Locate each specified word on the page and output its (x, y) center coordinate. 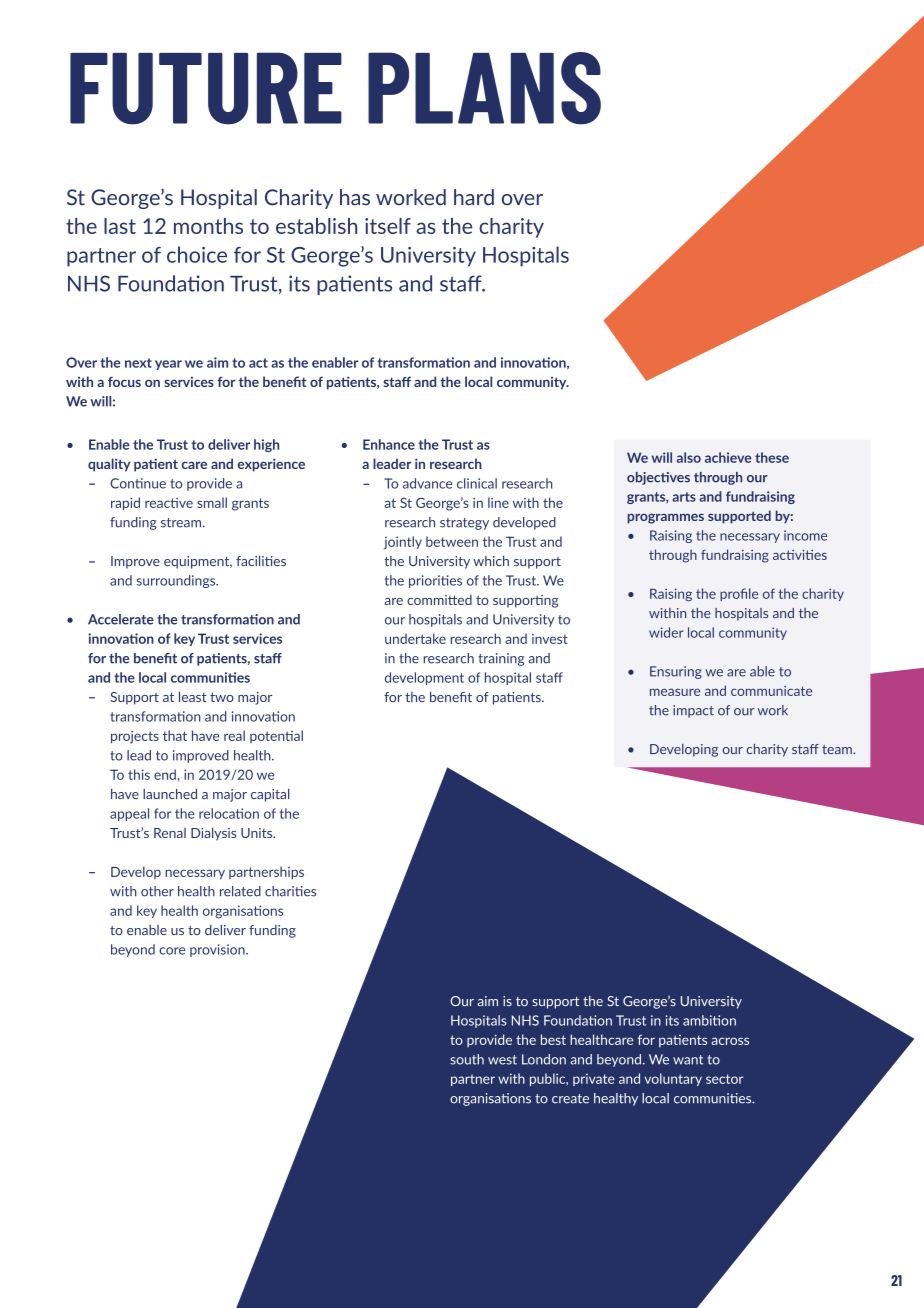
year (168, 365)
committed (439, 600)
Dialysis (213, 834)
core (172, 951)
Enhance (389, 444)
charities (290, 891)
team (838, 749)
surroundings (177, 581)
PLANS (484, 88)
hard (474, 197)
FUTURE (206, 88)
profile (739, 594)
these (772, 457)
